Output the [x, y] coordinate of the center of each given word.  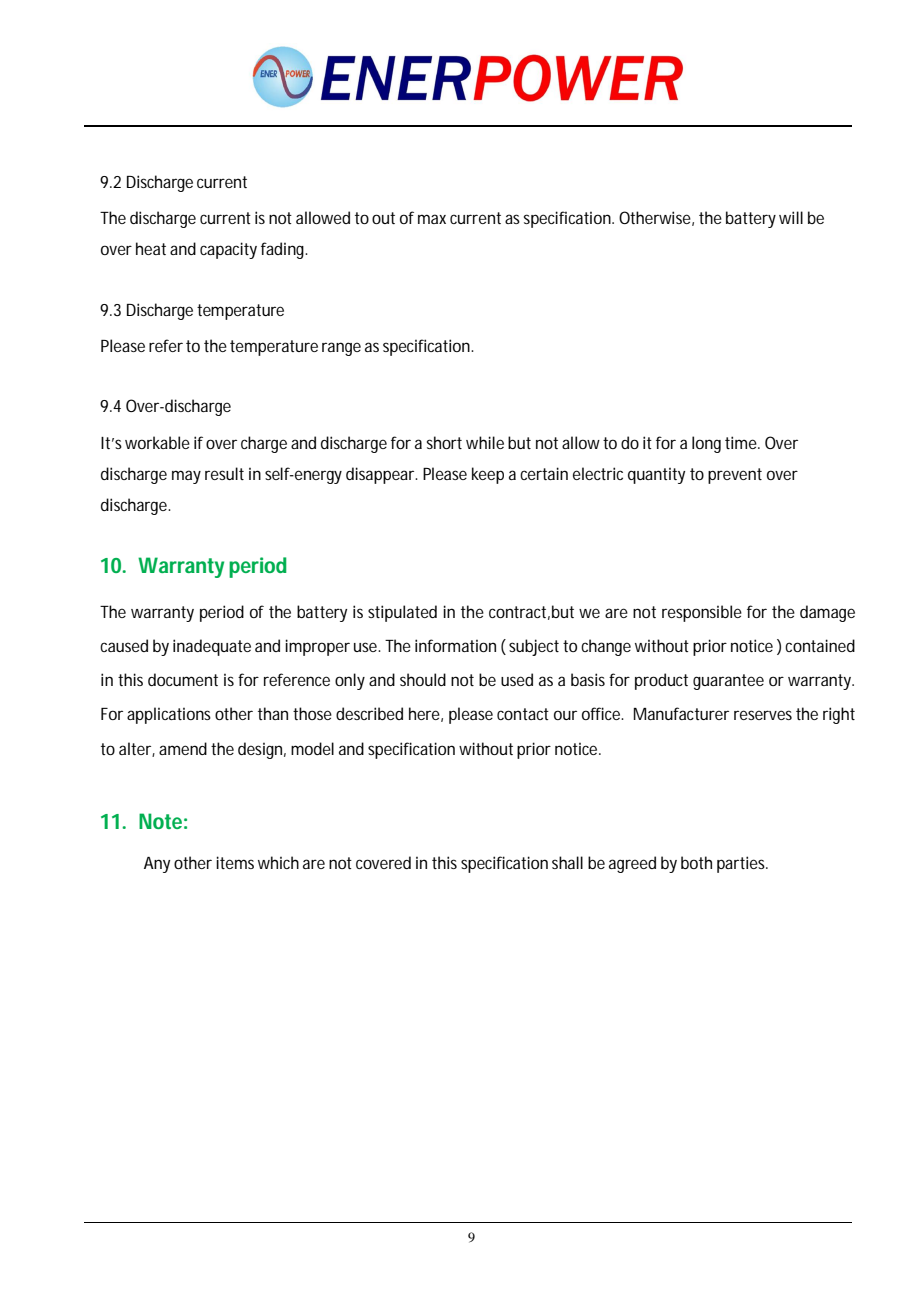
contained [820, 645]
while [485, 442]
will [791, 217]
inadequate [212, 647]
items [235, 862]
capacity [228, 250]
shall [567, 862]
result [224, 473]
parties [742, 864]
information [455, 645]
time [742, 442]
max [432, 219]
